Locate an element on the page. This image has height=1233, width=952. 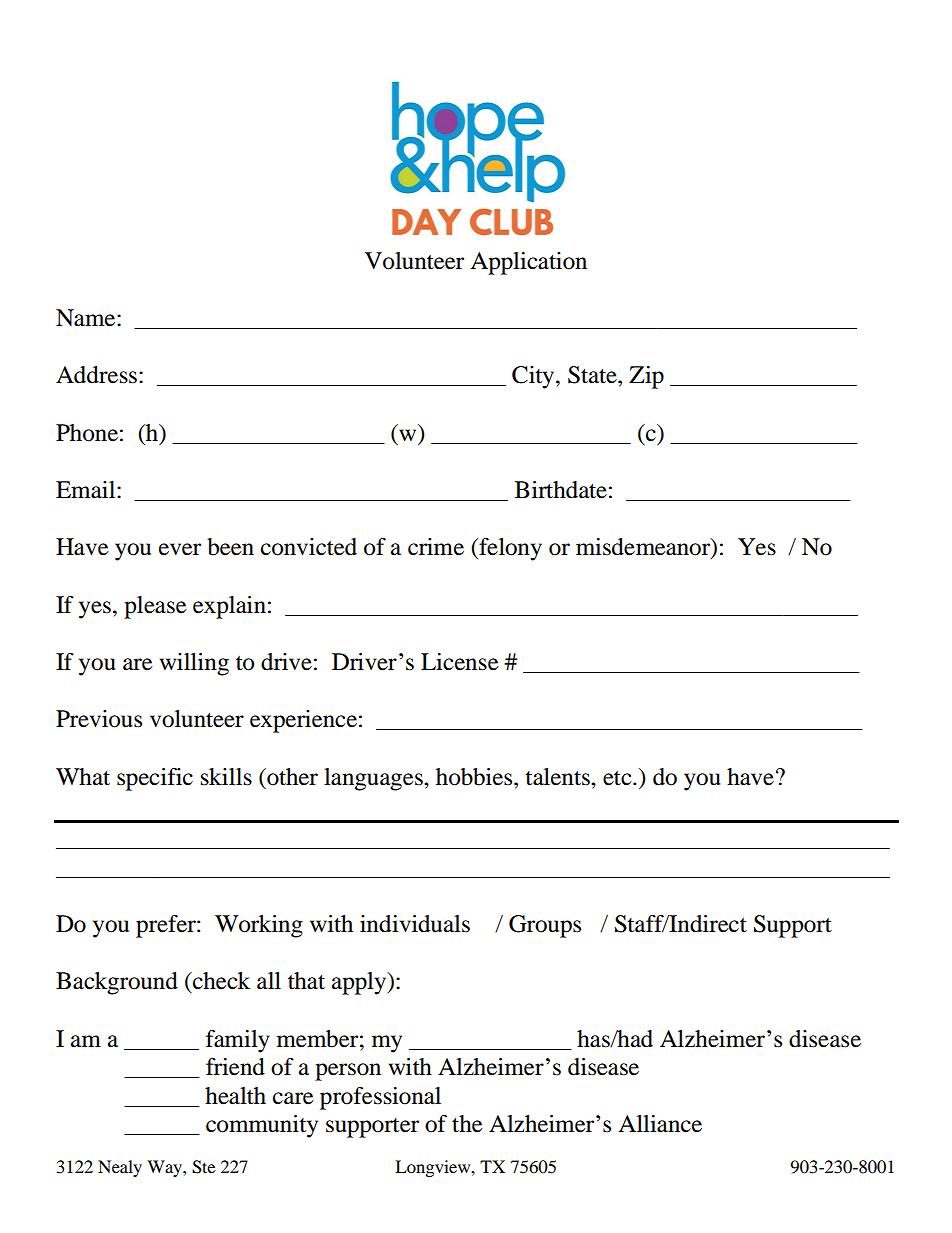
prefer is located at coordinates (167, 926).
